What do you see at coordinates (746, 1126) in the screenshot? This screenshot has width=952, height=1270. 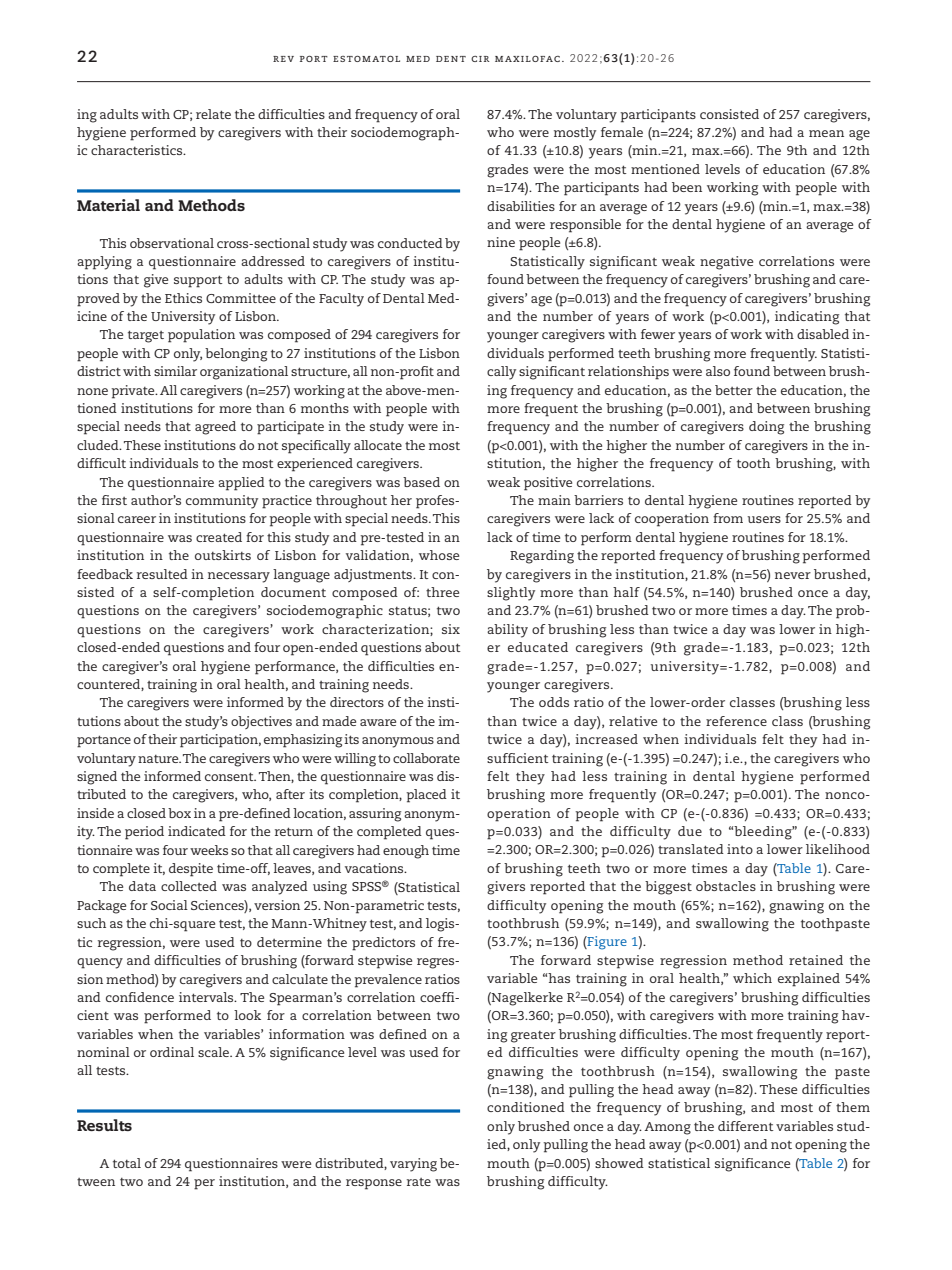 I see `different` at bounding box center [746, 1126].
